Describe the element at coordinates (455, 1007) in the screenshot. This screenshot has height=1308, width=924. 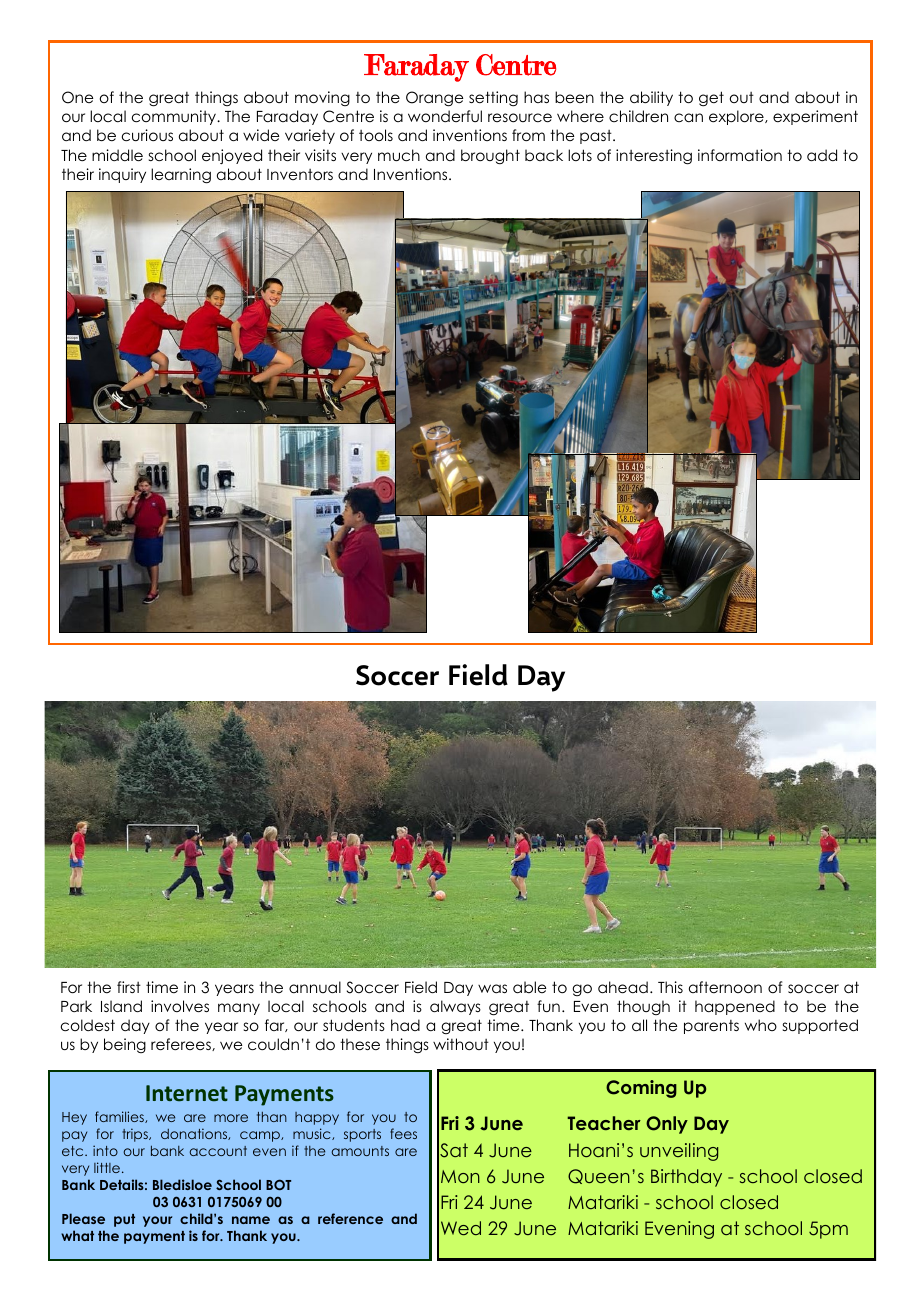
I see `always` at that location.
